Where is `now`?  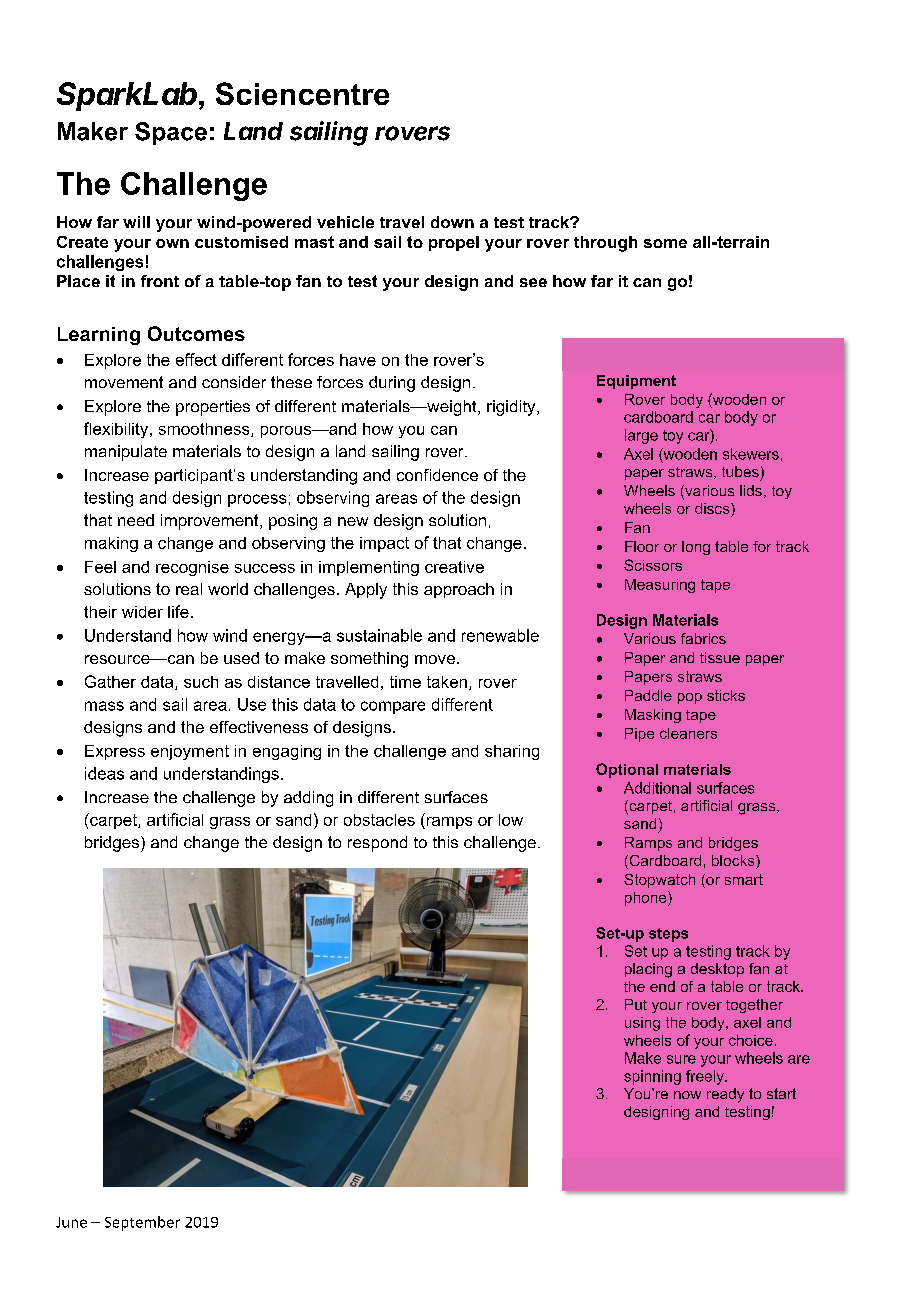
now is located at coordinates (687, 1095).
